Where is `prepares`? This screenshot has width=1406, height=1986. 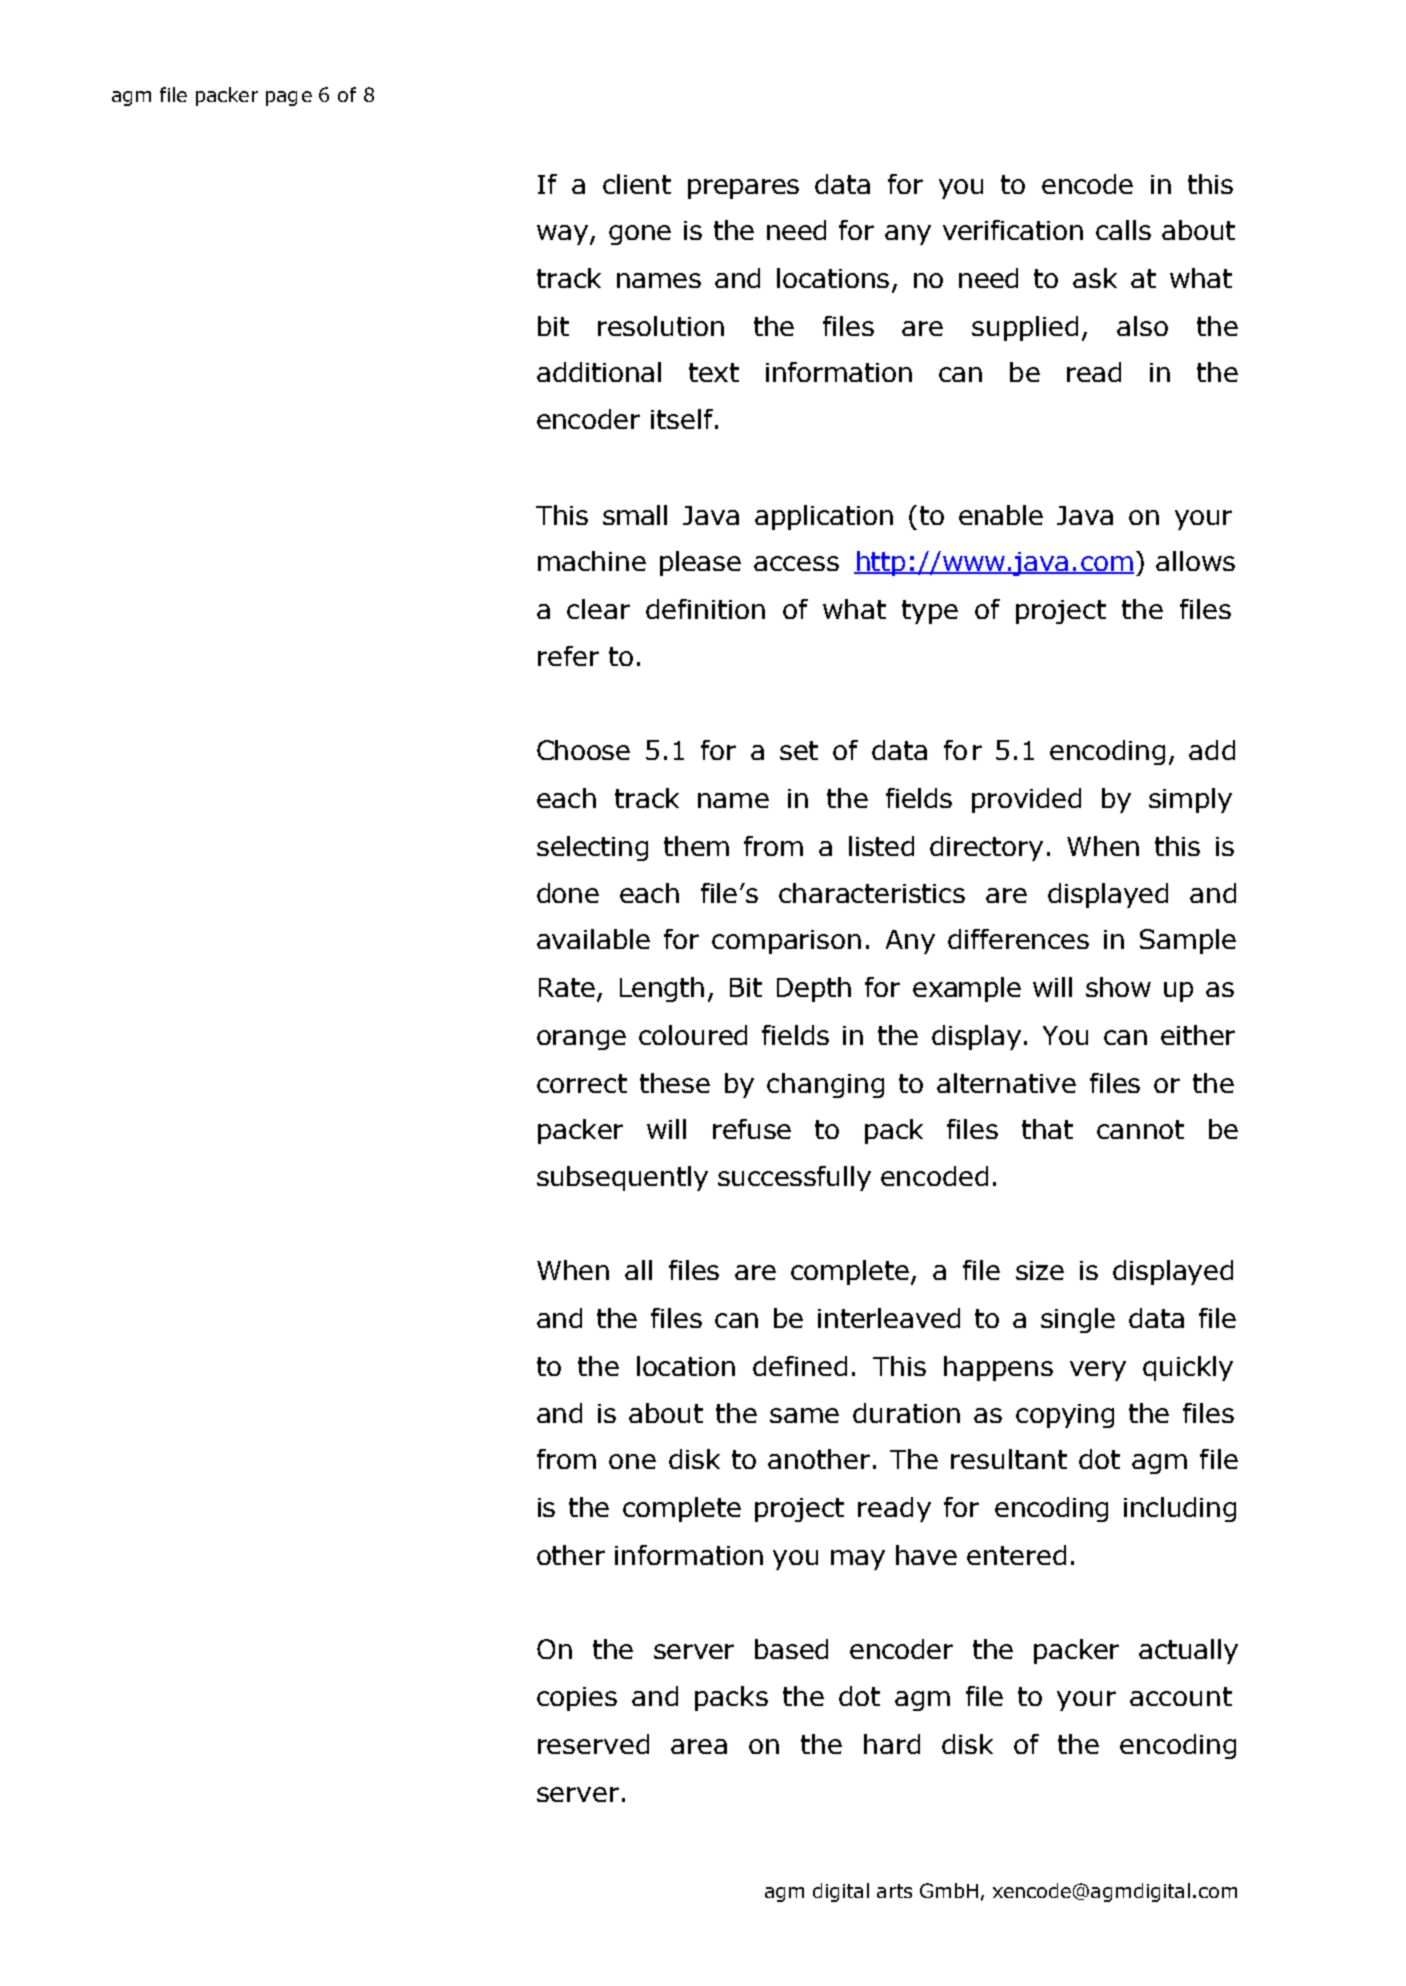 prepares is located at coordinates (743, 189).
